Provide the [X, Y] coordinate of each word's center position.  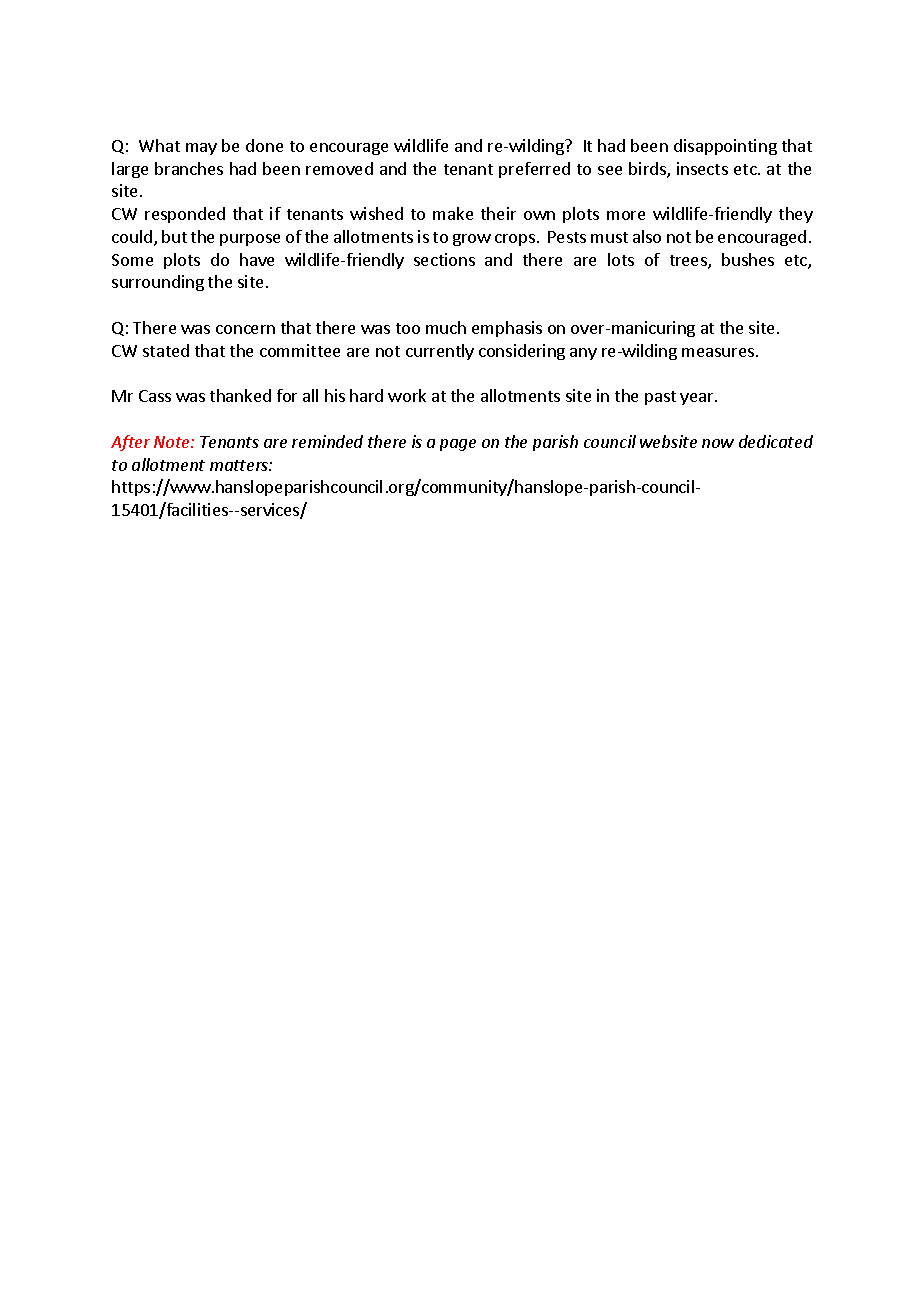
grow [472, 240]
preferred [534, 170]
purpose [250, 240]
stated [166, 350]
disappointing [725, 147]
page [458, 445]
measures [718, 352]
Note [173, 442]
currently [440, 352]
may [201, 149]
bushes [748, 259]
